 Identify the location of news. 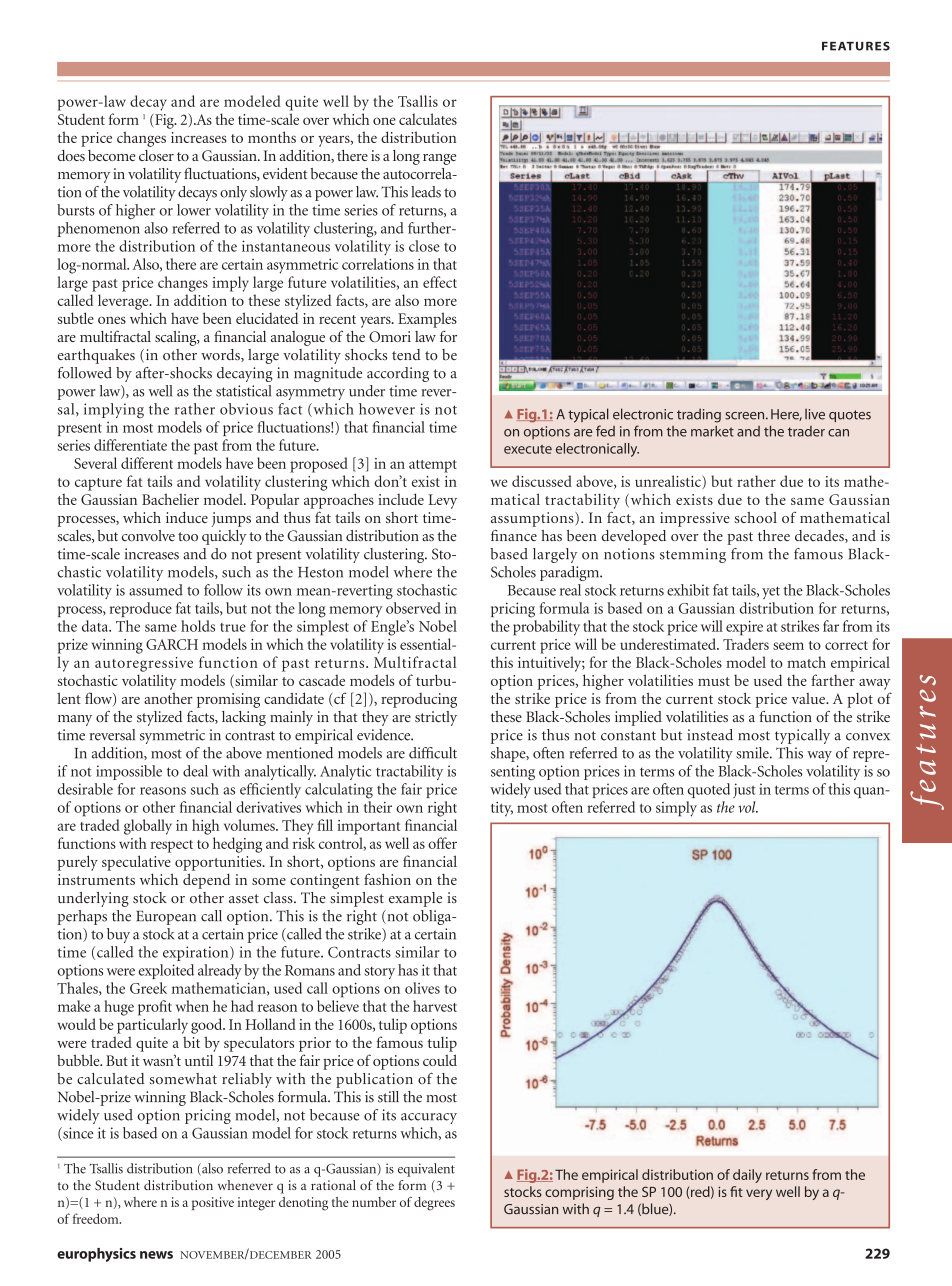
(156, 1255).
